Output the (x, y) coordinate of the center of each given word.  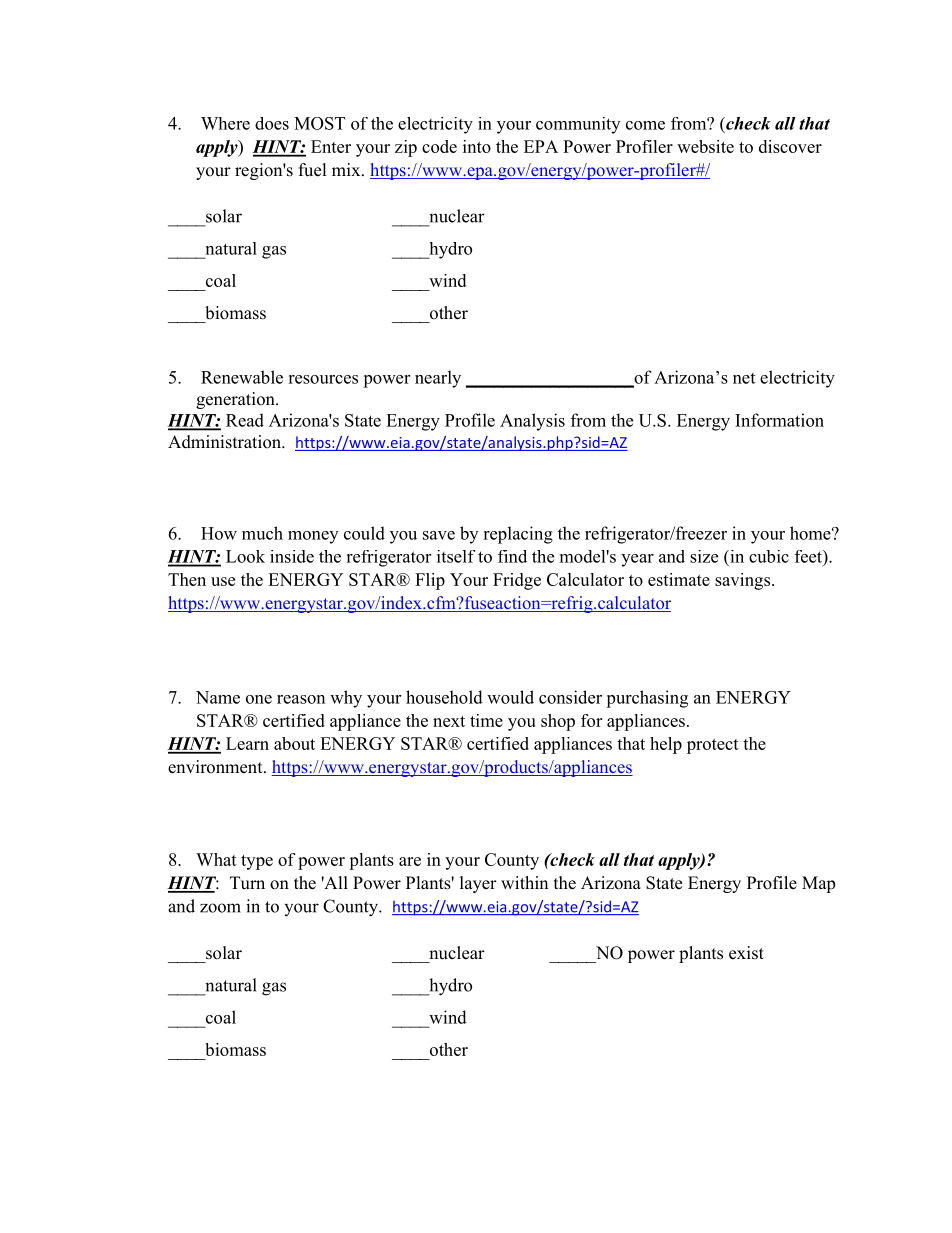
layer (478, 884)
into (477, 146)
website (705, 146)
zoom (220, 908)
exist (746, 953)
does (272, 123)
